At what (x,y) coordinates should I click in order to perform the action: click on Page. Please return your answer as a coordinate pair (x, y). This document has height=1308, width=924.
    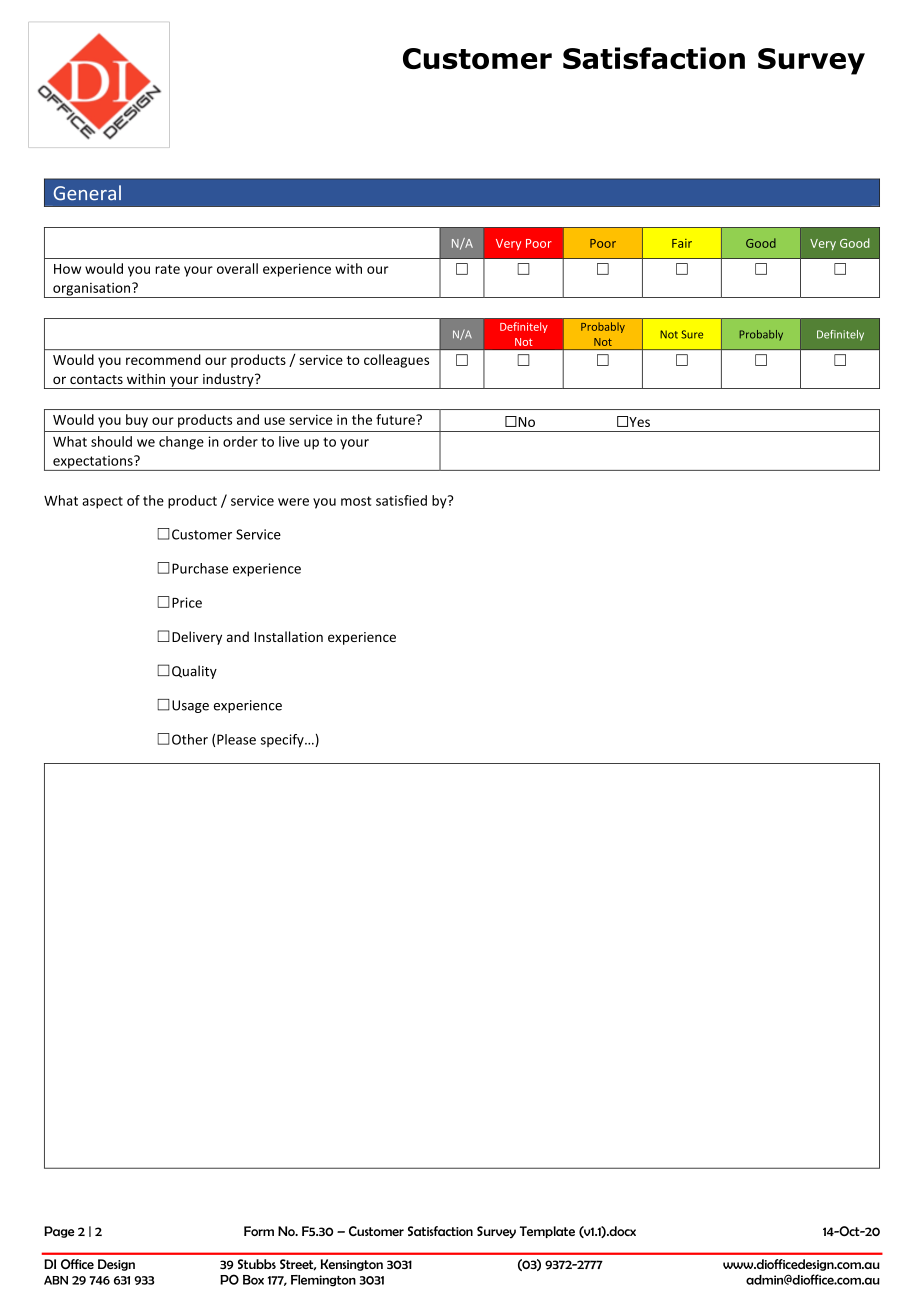
    Looking at the image, I should click on (59, 1232).
